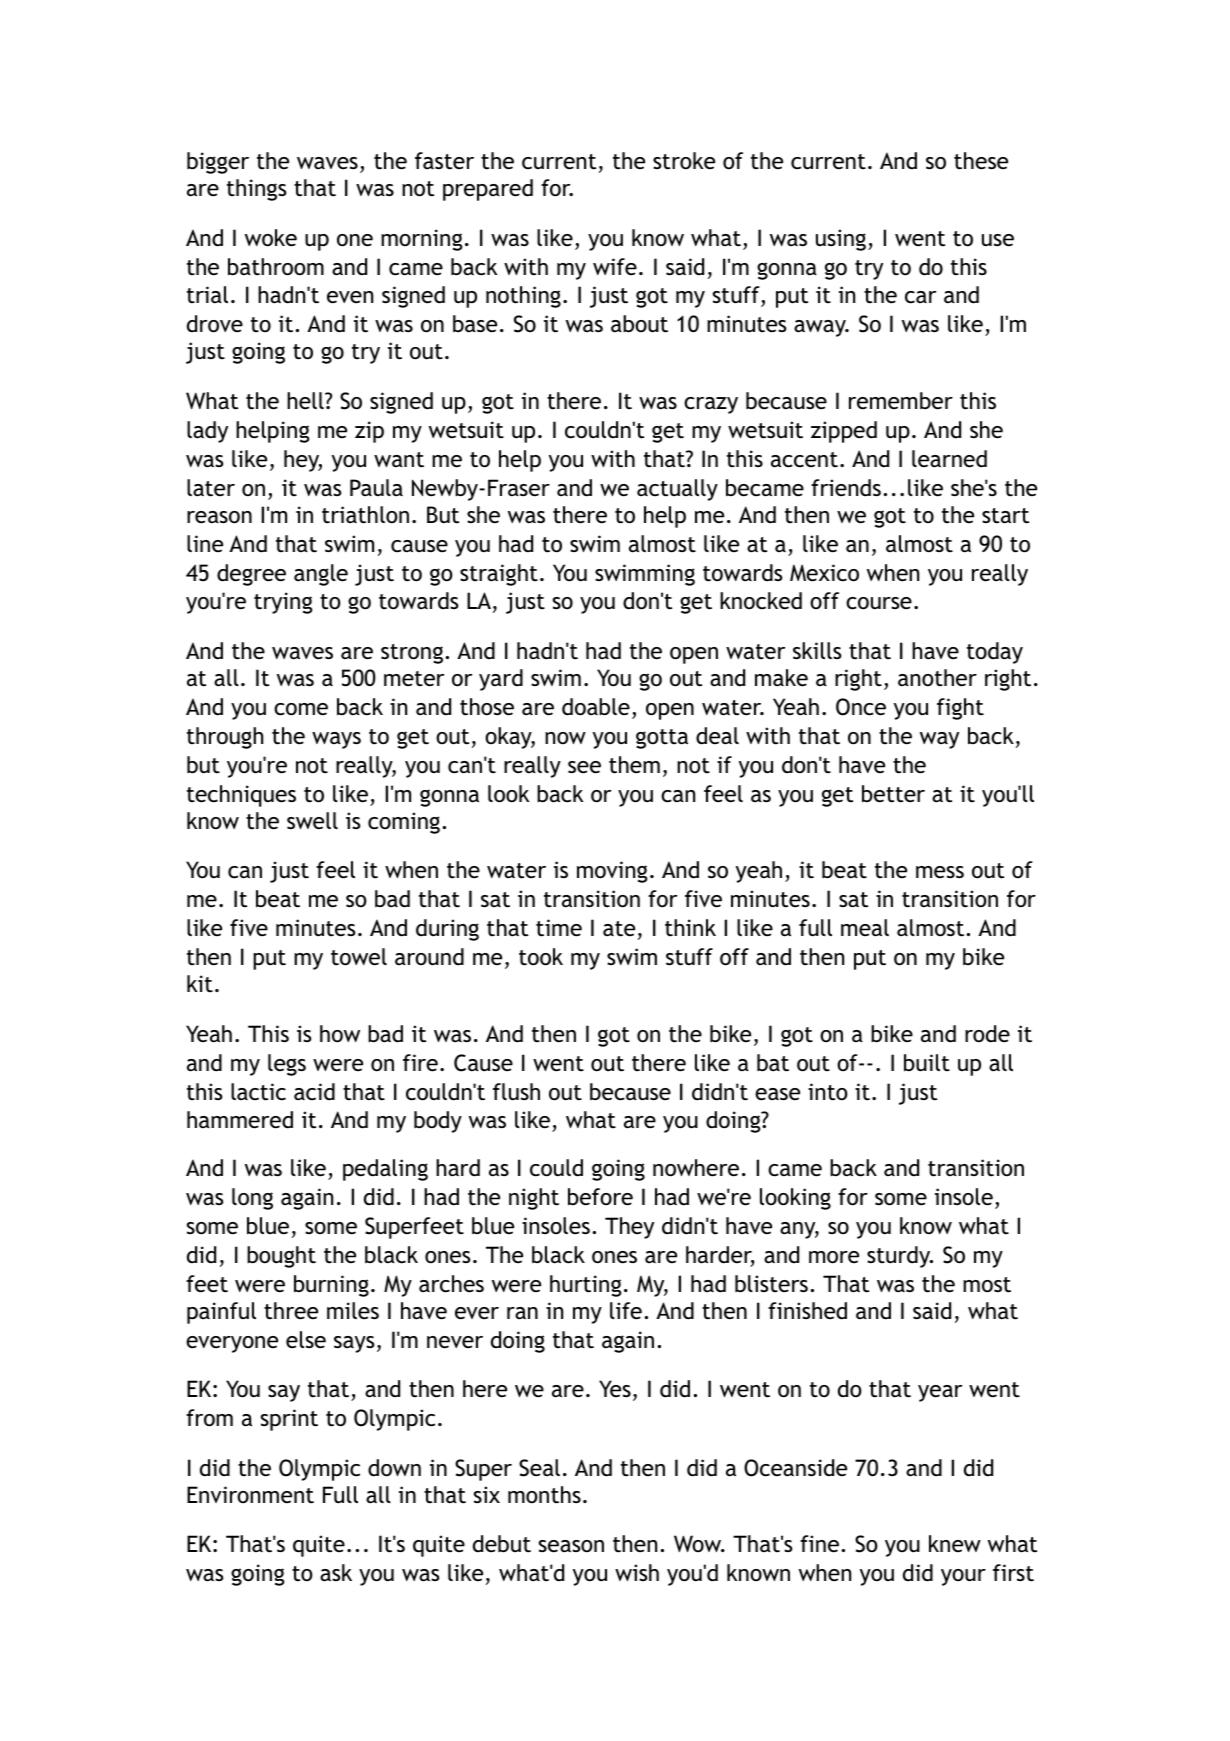 Image resolution: width=1230 pixels, height=1741 pixels. Describe the element at coordinates (600, 1197) in the page. I see `before` at that location.
